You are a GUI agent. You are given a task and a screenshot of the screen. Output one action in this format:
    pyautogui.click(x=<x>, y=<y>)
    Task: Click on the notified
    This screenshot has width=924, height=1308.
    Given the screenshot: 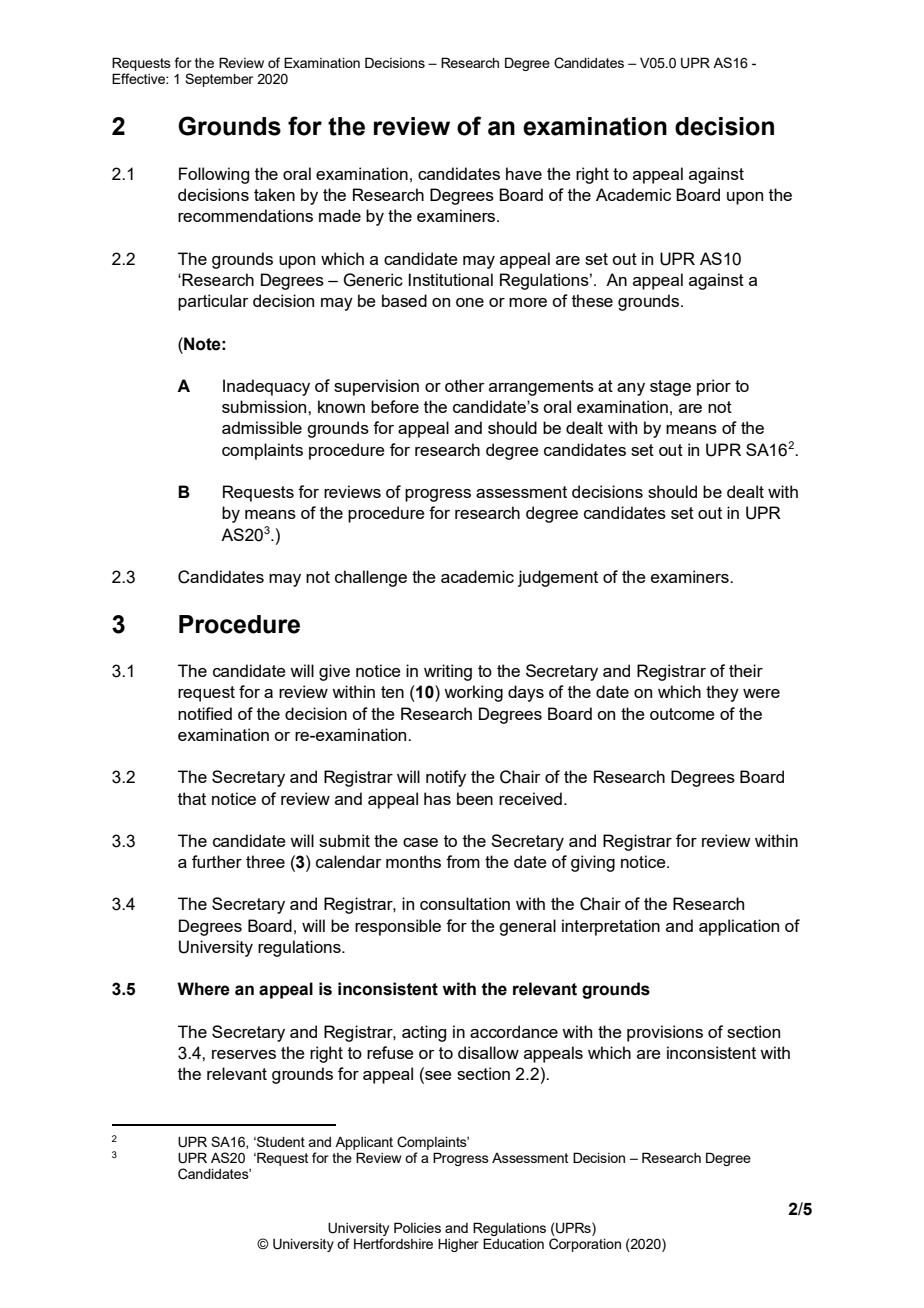 What is the action you would take?
    pyautogui.click(x=205, y=713)
